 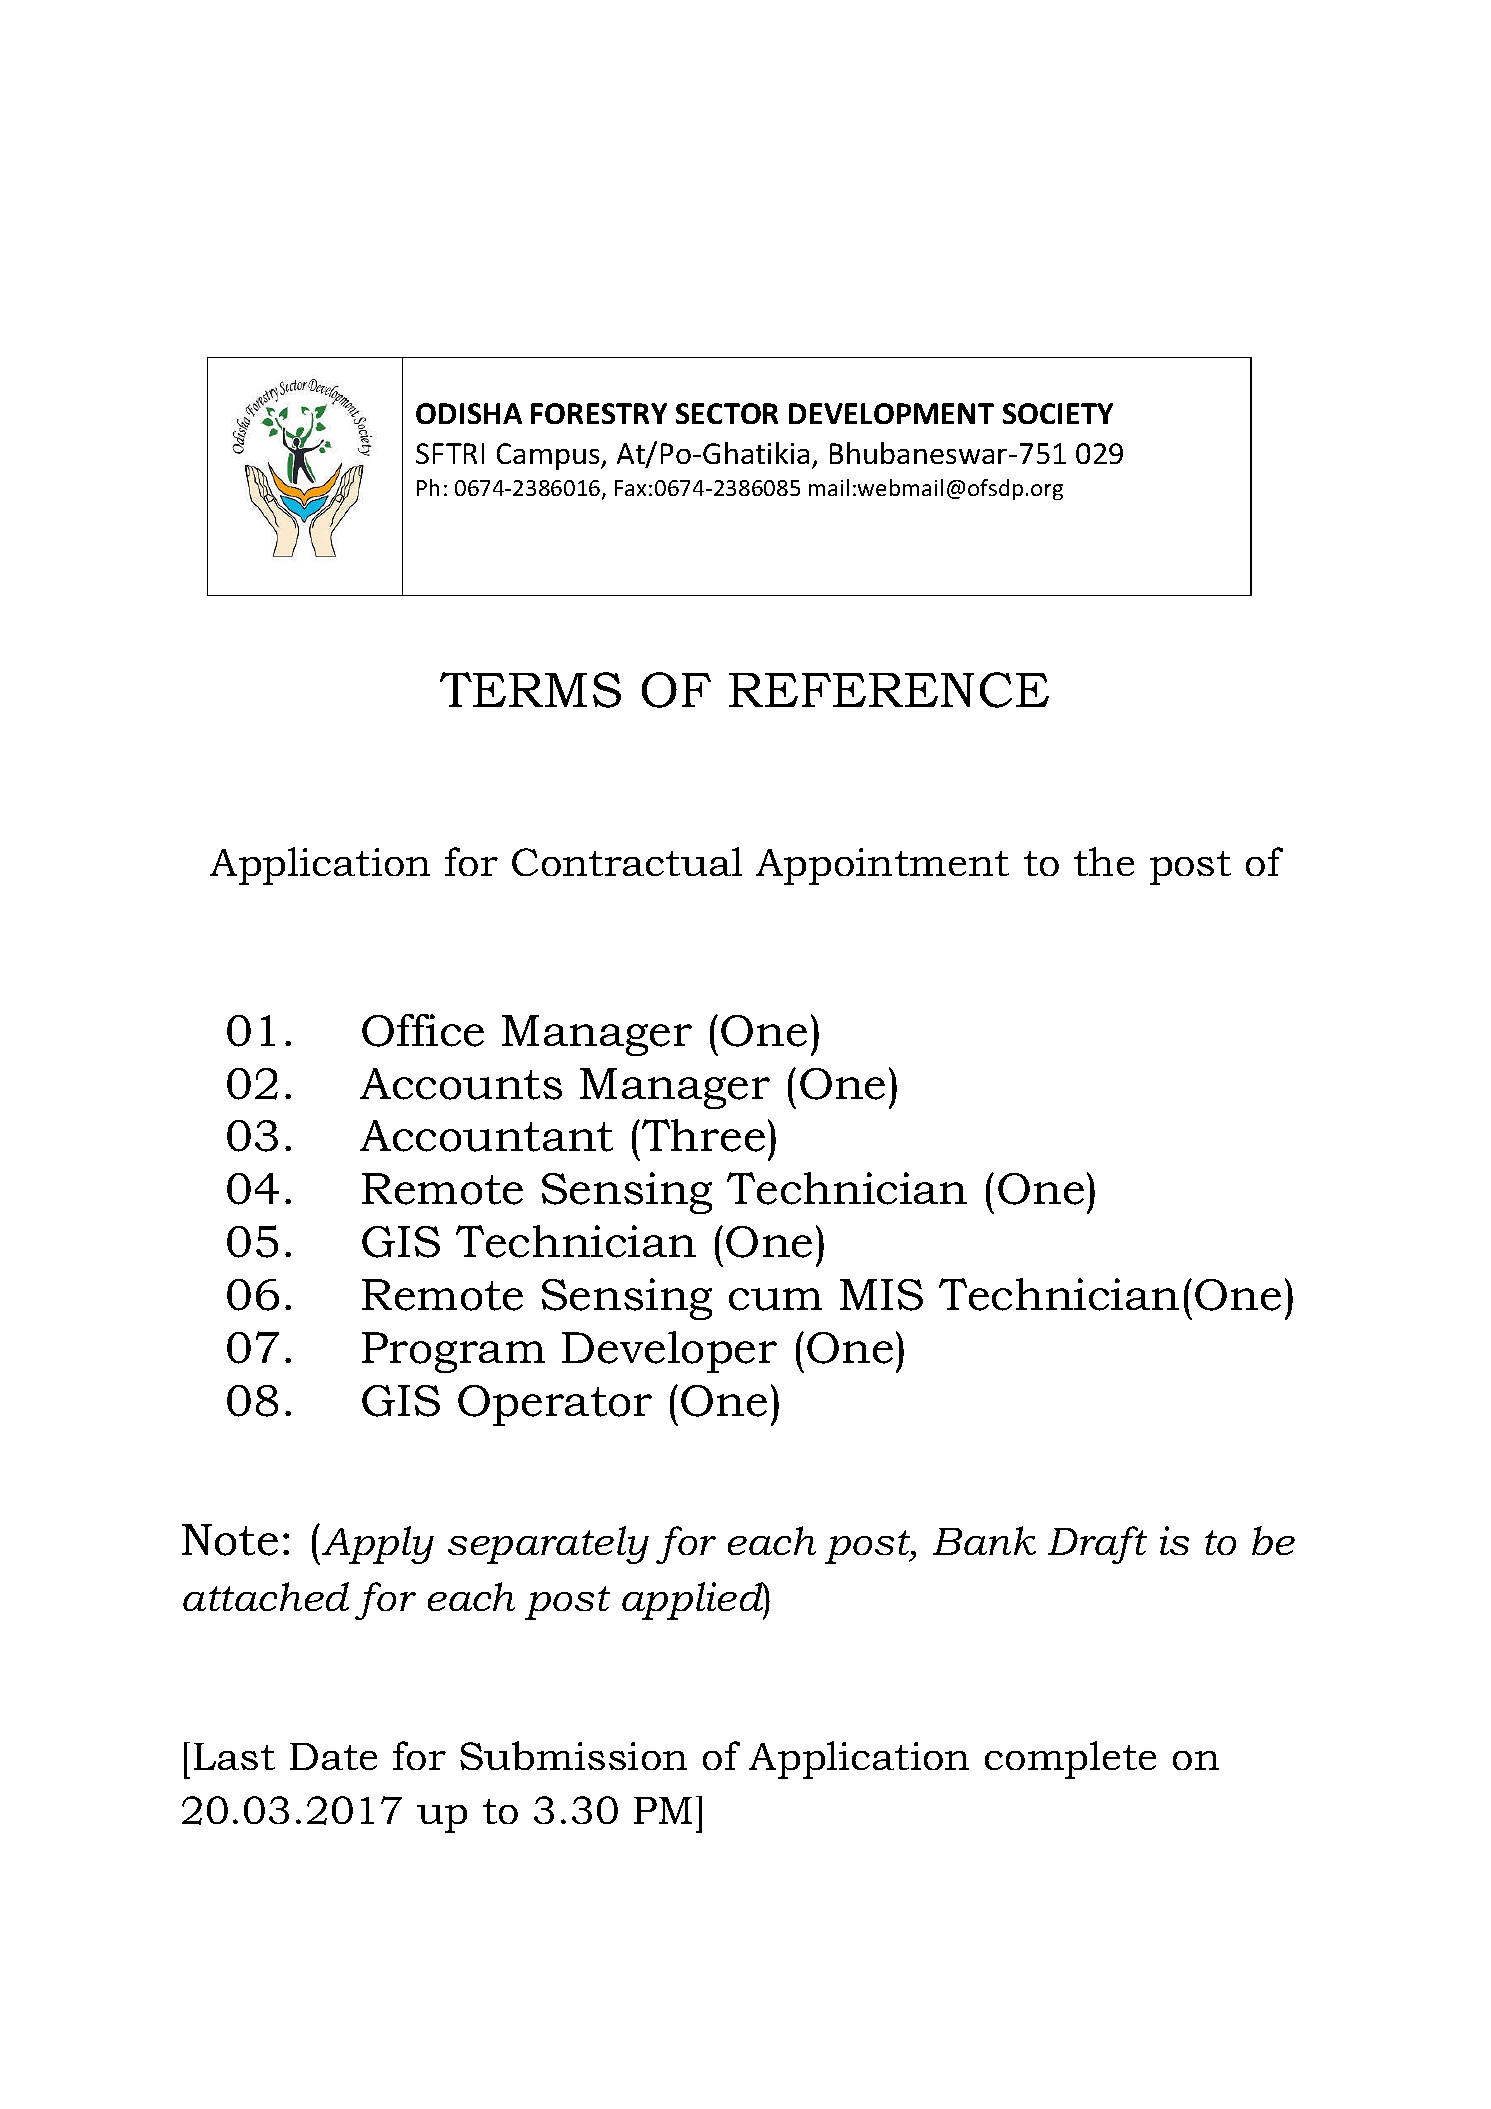 I want to click on SECTOR, so click(x=727, y=413).
